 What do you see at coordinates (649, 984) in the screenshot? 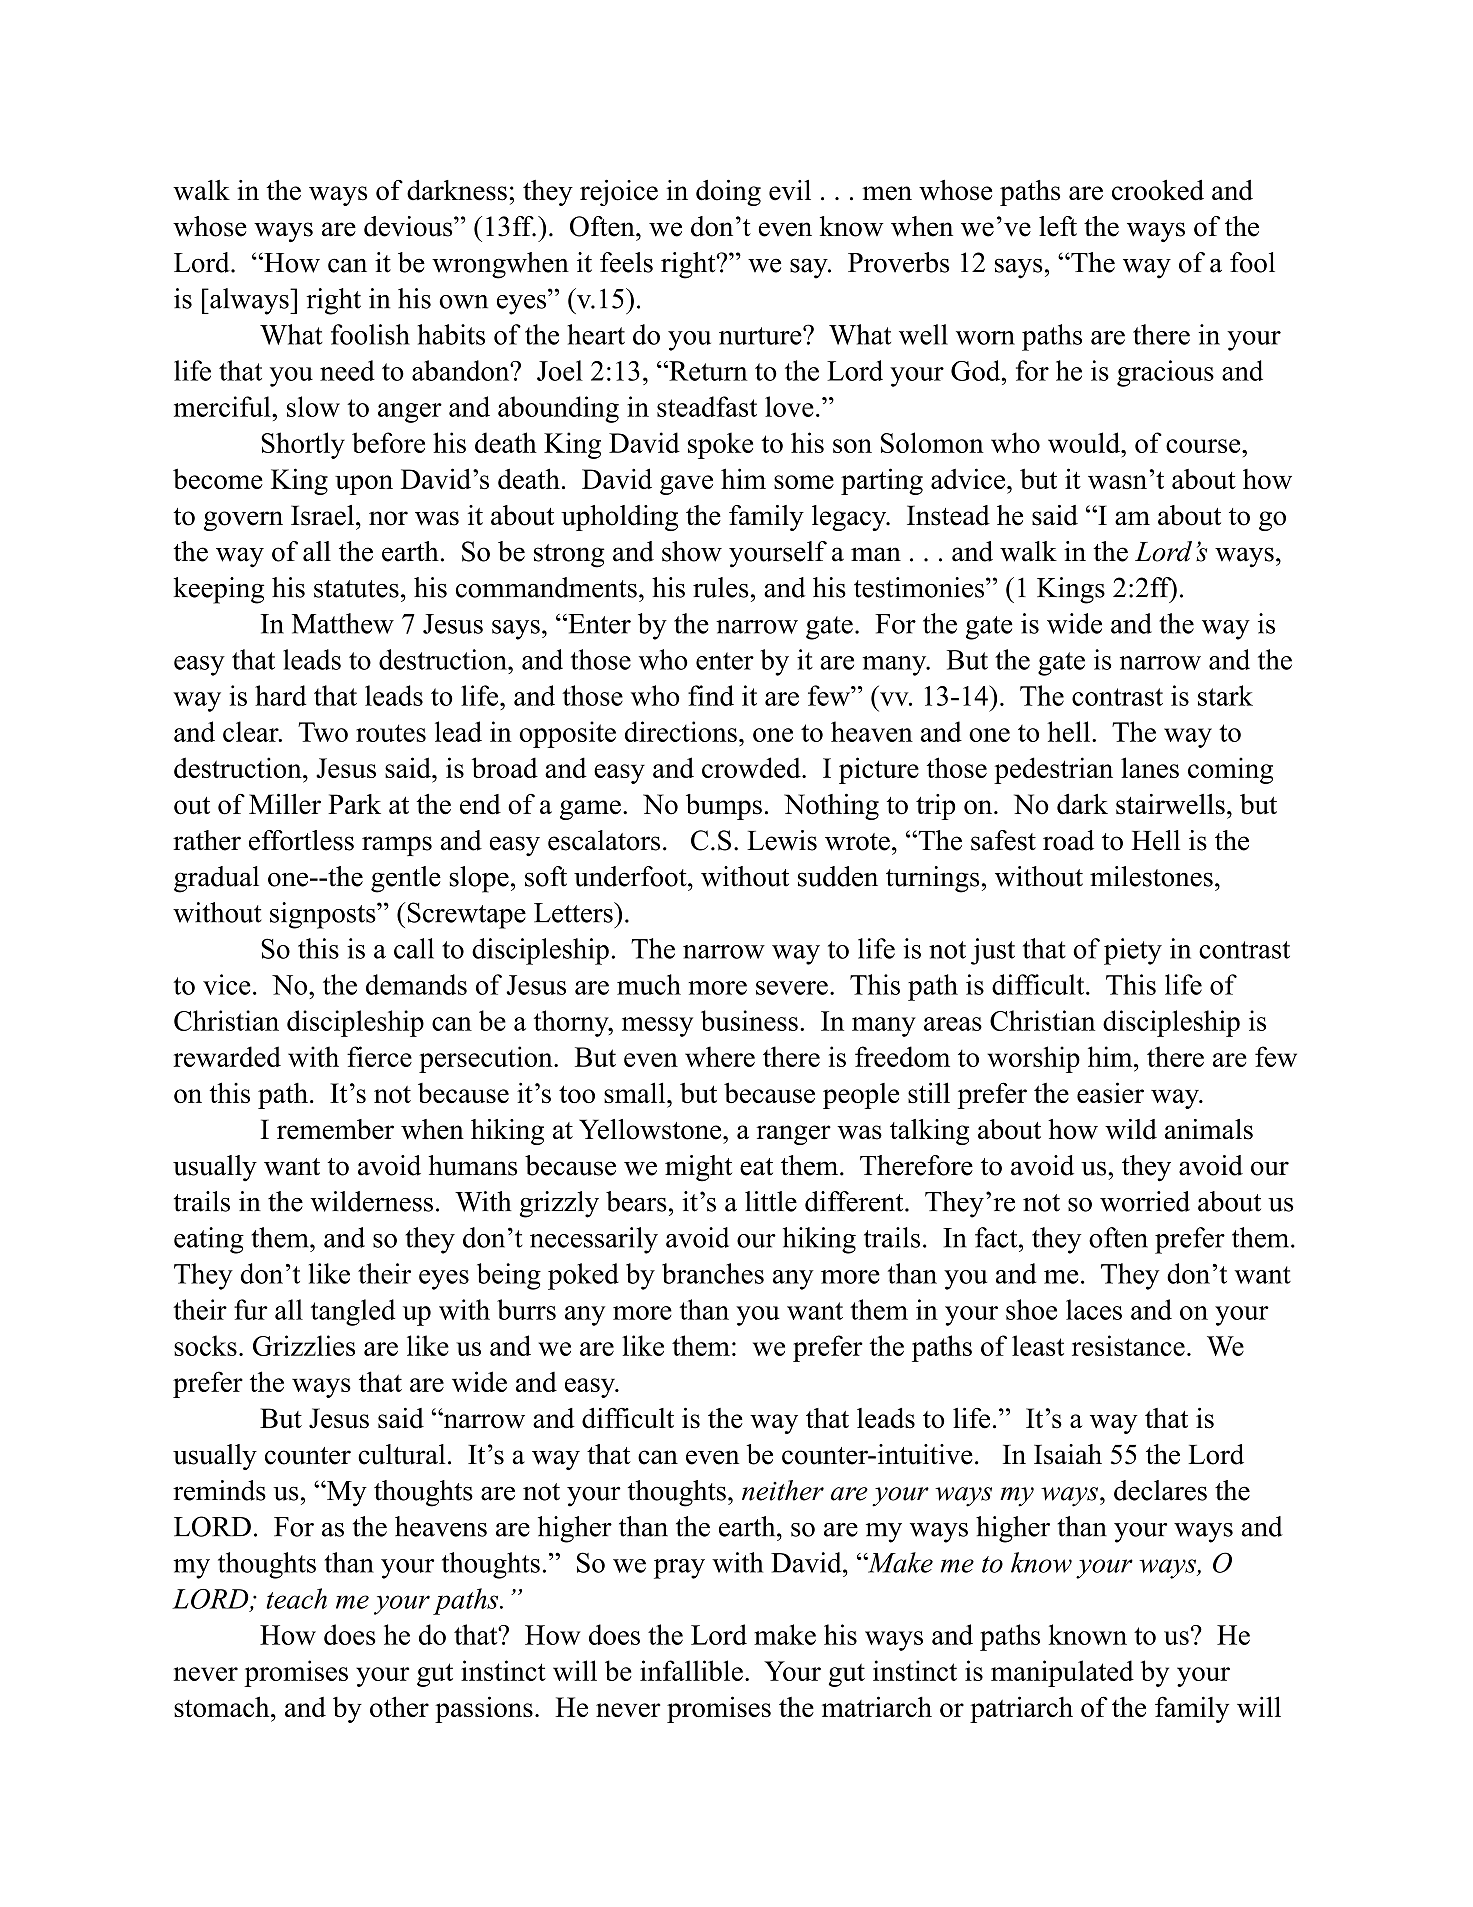
I see `much` at bounding box center [649, 984].
